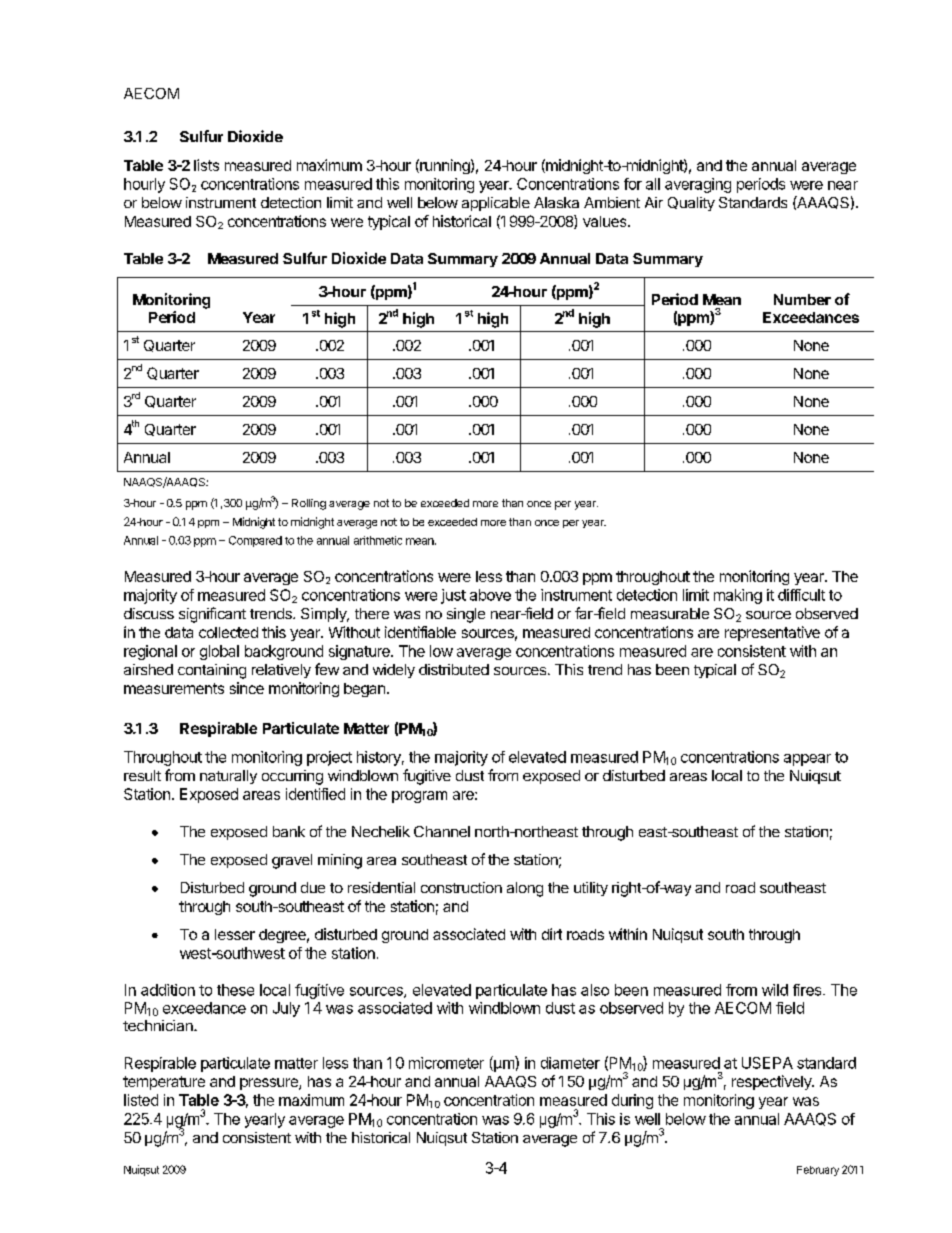  Describe the element at coordinates (212, 671) in the screenshot. I see `containing` at that location.
